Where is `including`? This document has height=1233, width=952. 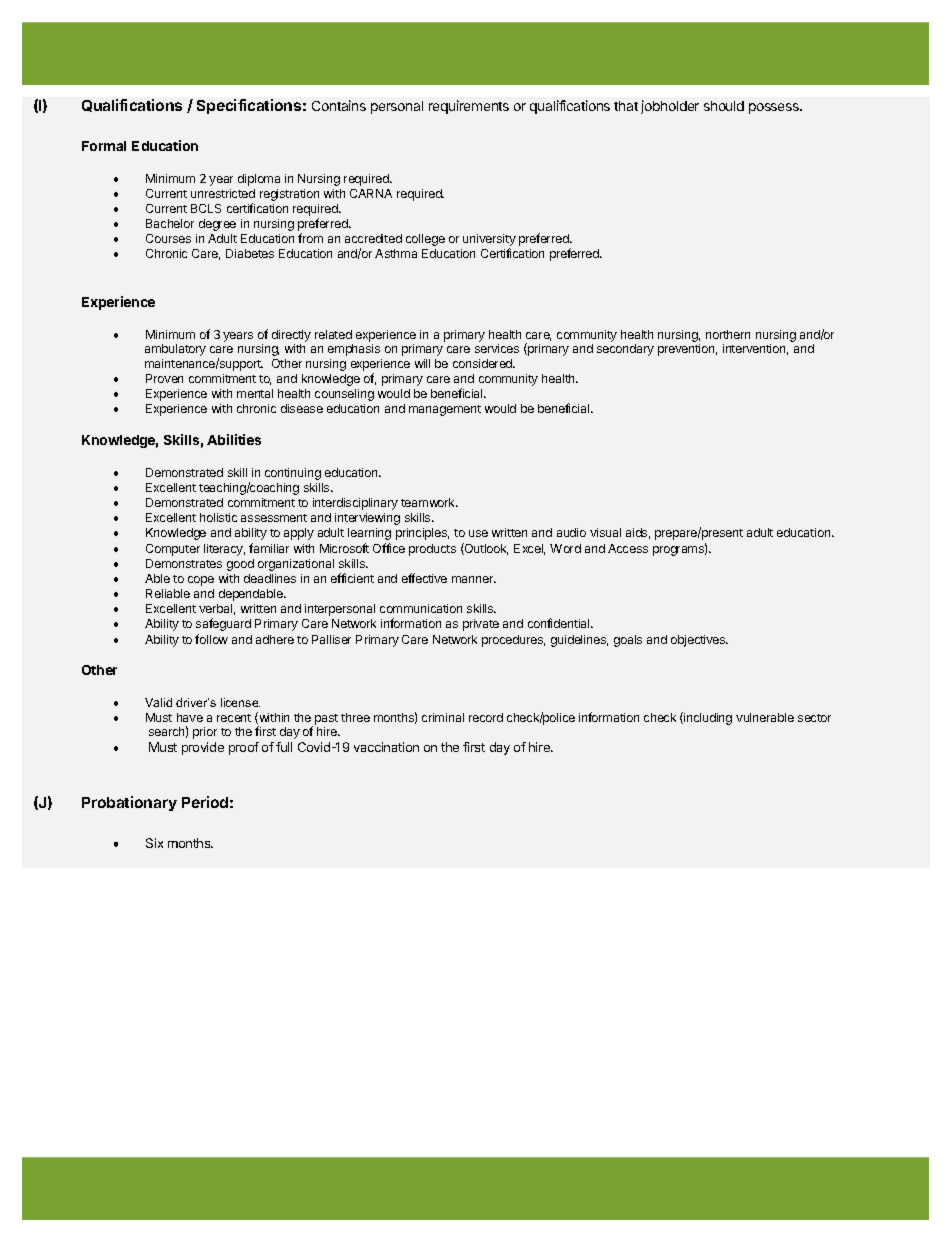
including is located at coordinates (707, 718).
